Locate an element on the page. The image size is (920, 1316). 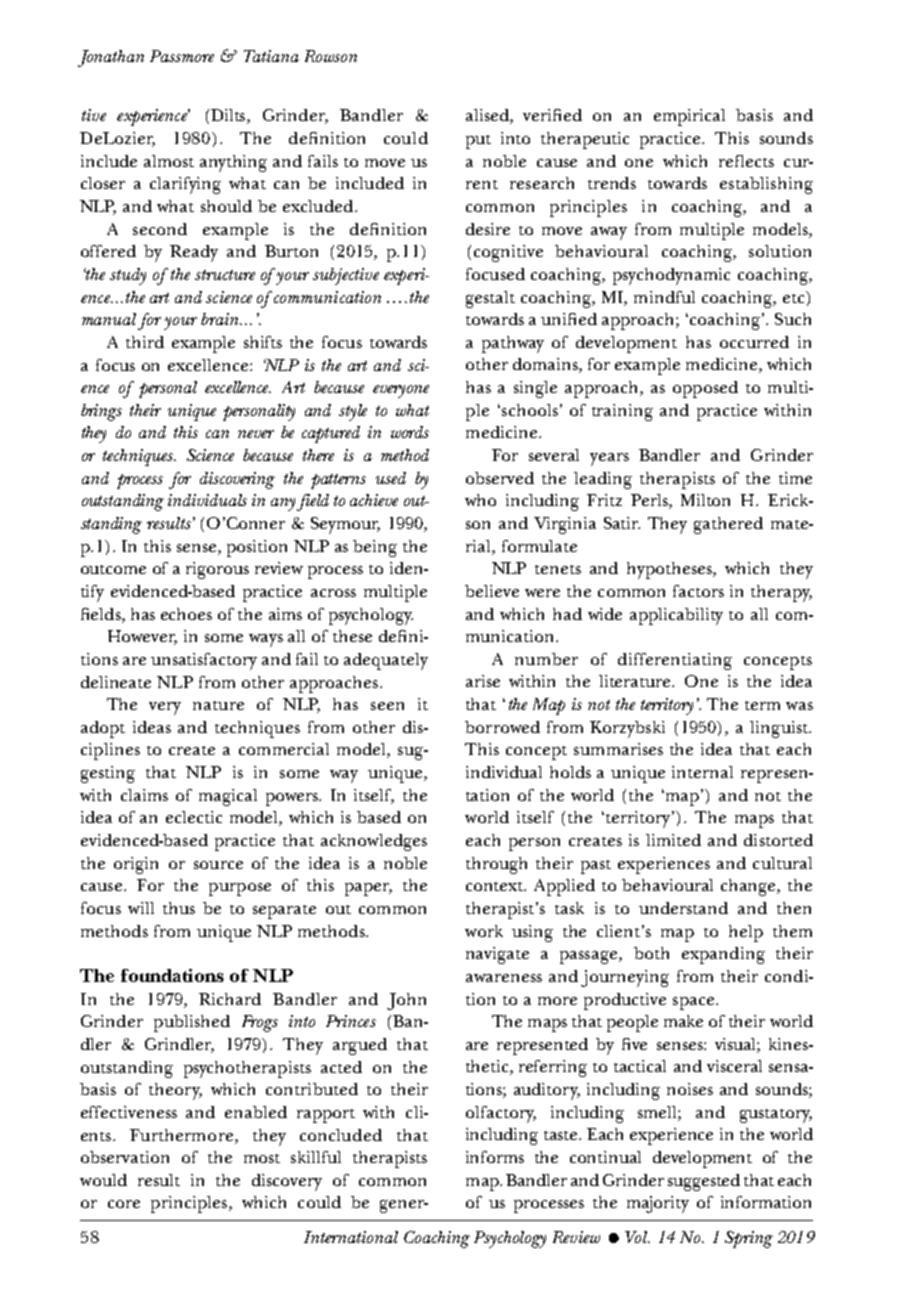
put is located at coordinates (478, 142).
